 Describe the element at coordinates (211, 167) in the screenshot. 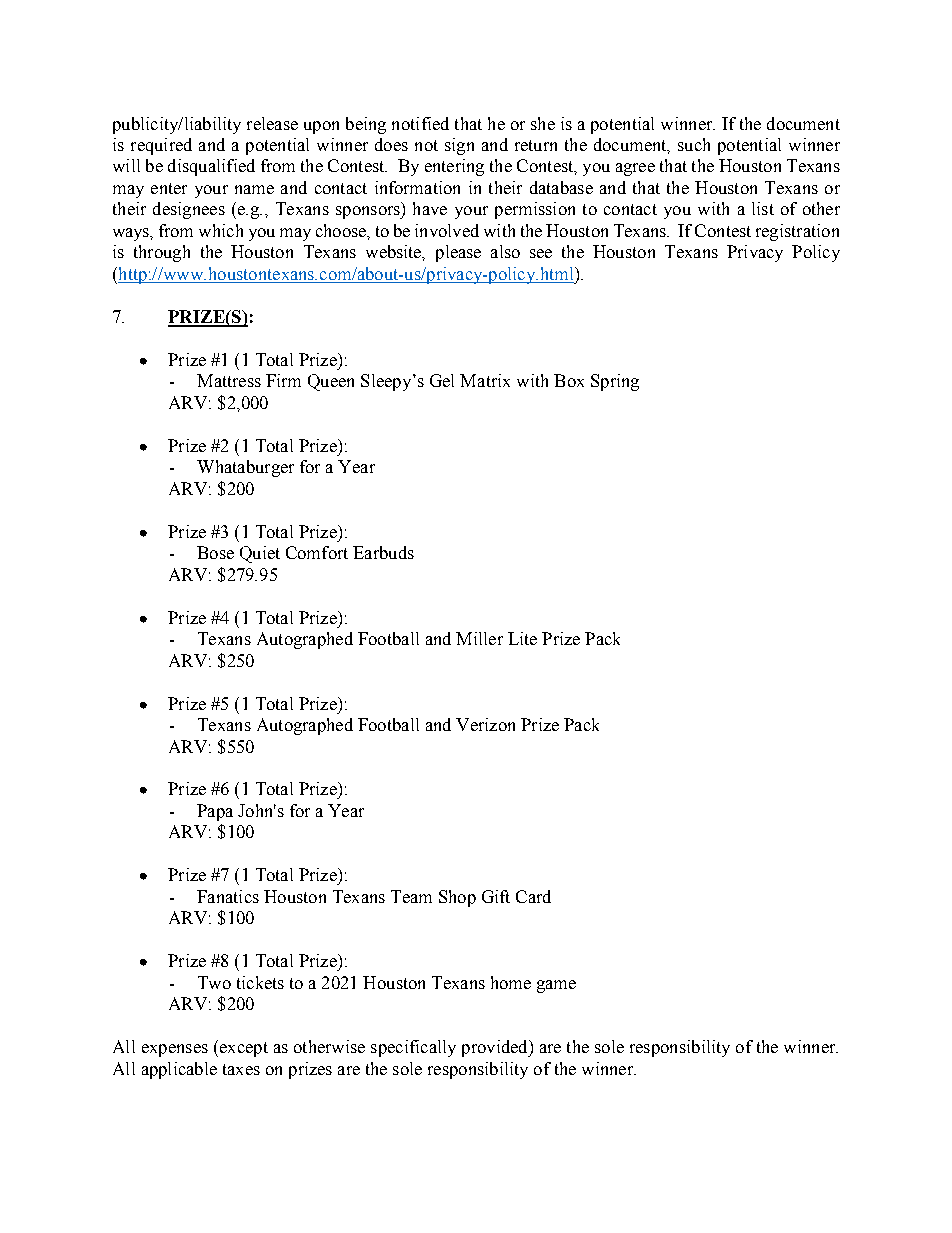

I see `disqualified` at that location.
